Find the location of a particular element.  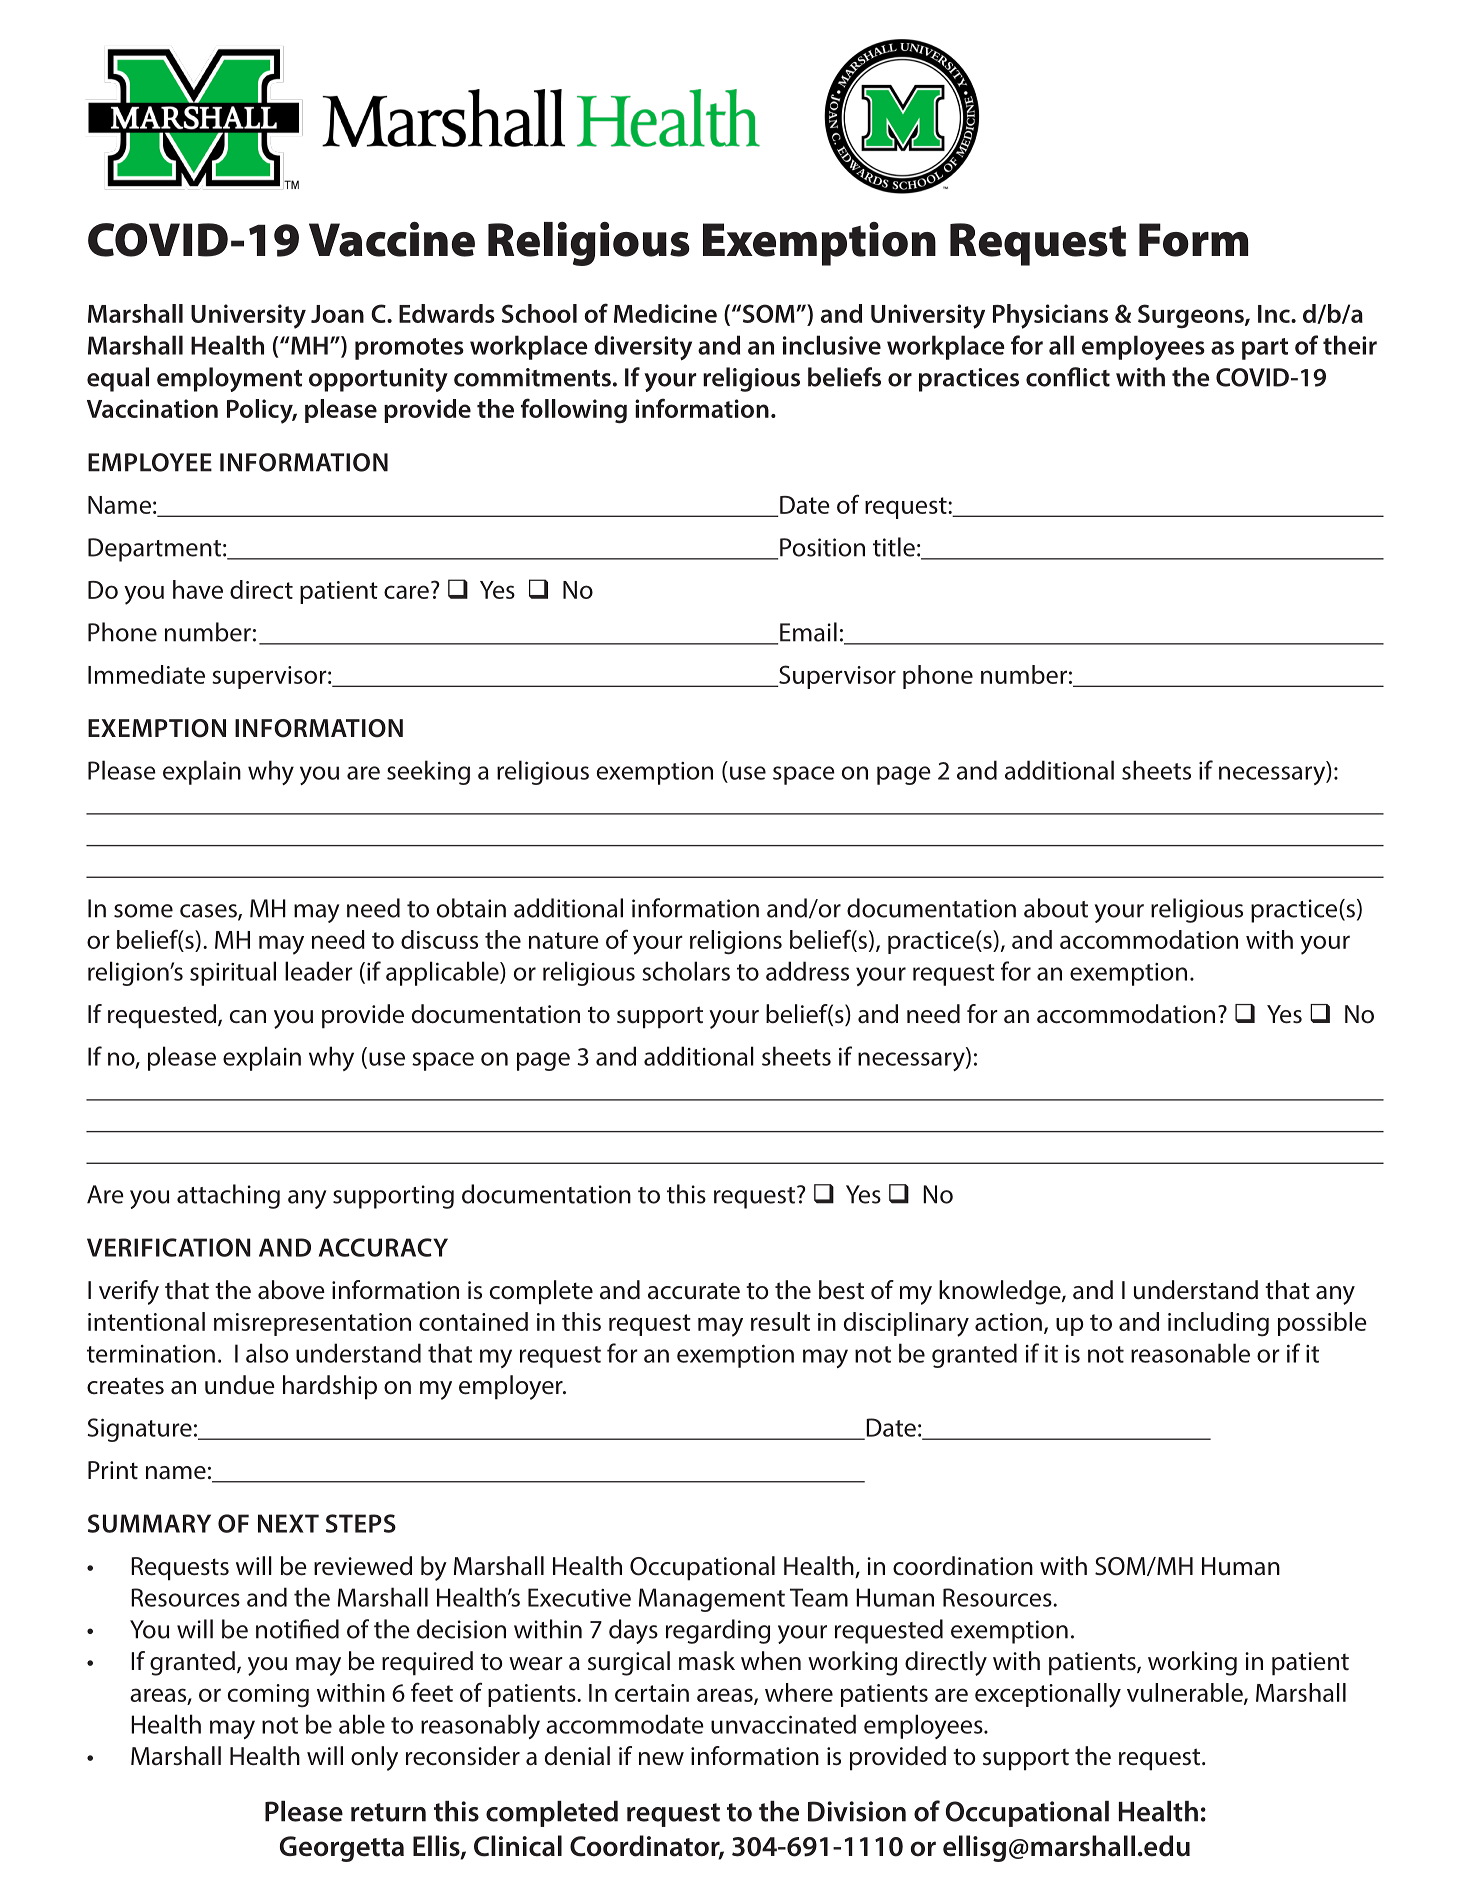

scholars is located at coordinates (686, 971).
